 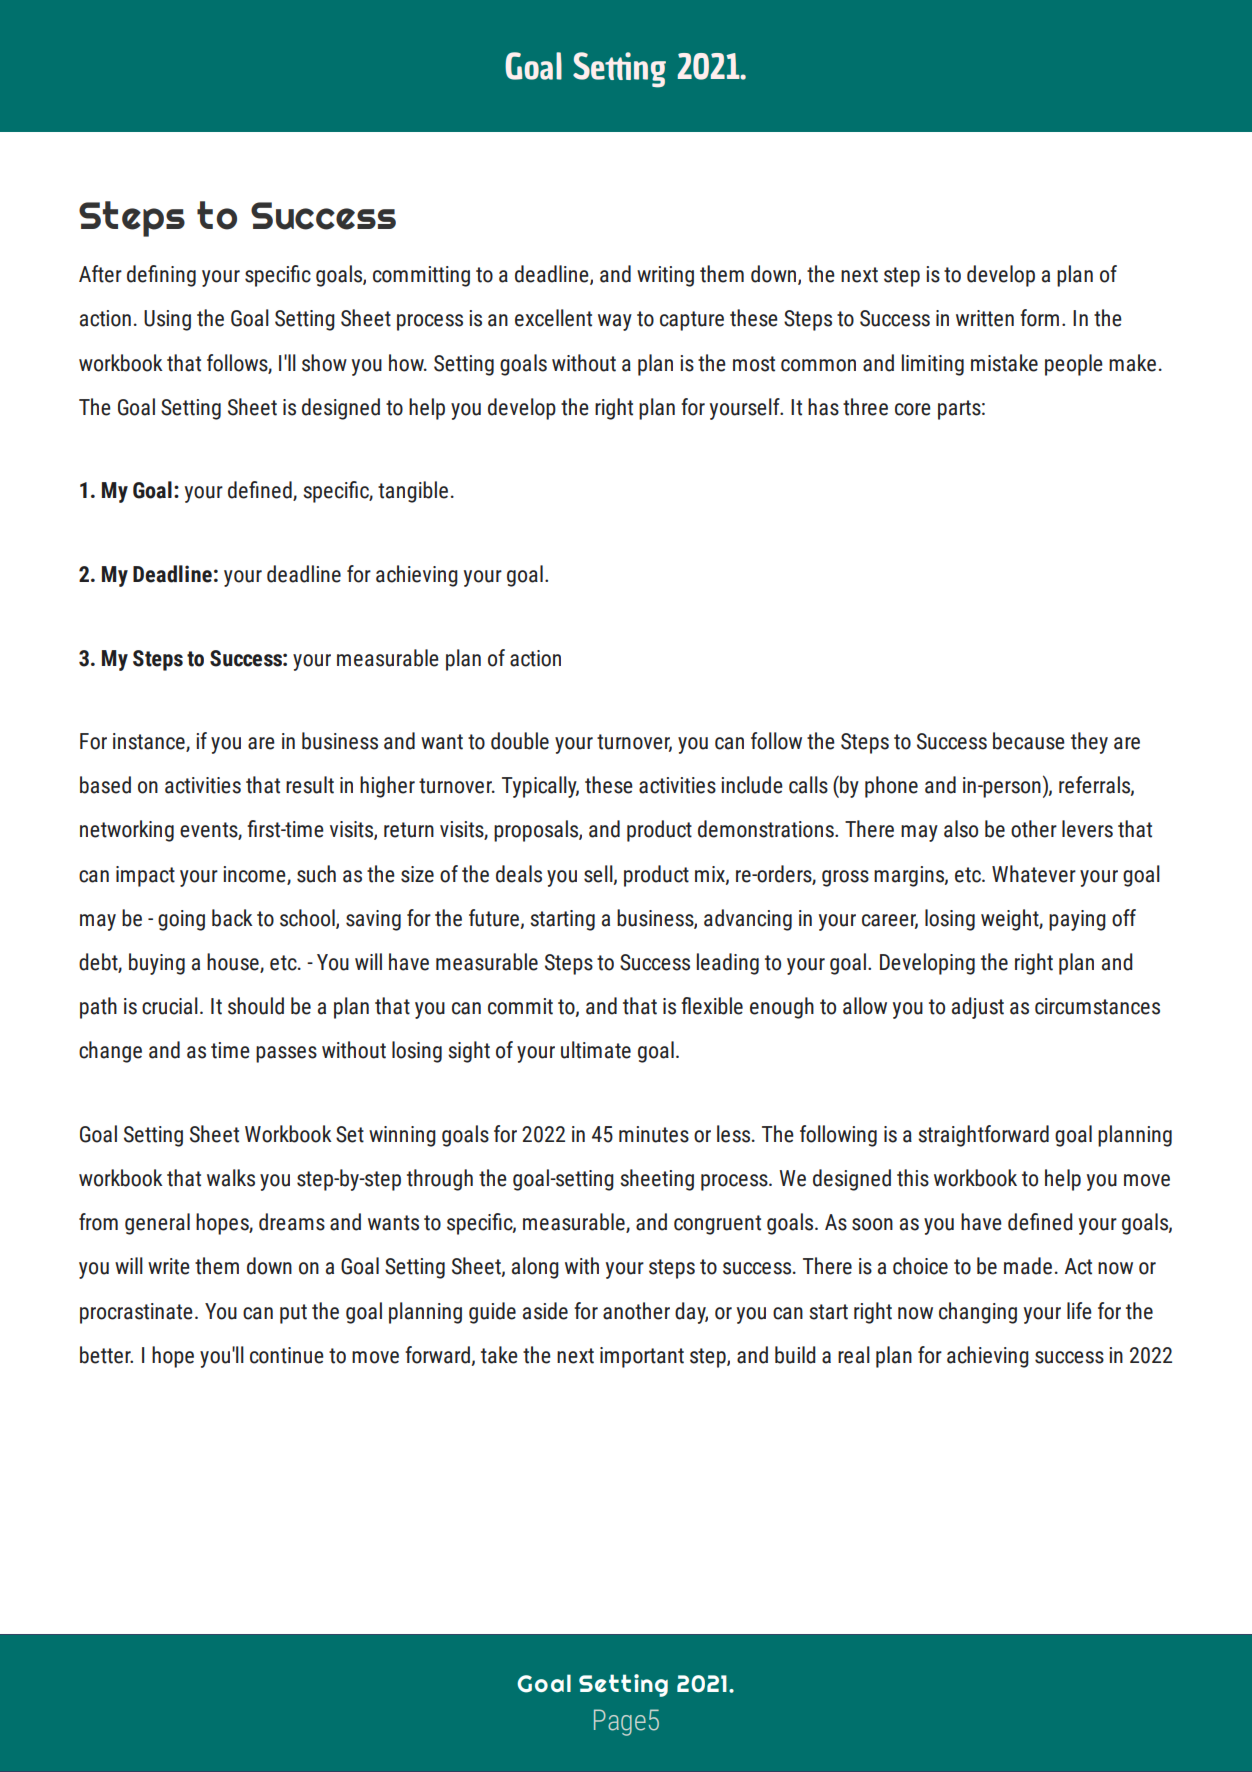 What do you see at coordinates (985, 318) in the screenshot?
I see `written` at bounding box center [985, 318].
